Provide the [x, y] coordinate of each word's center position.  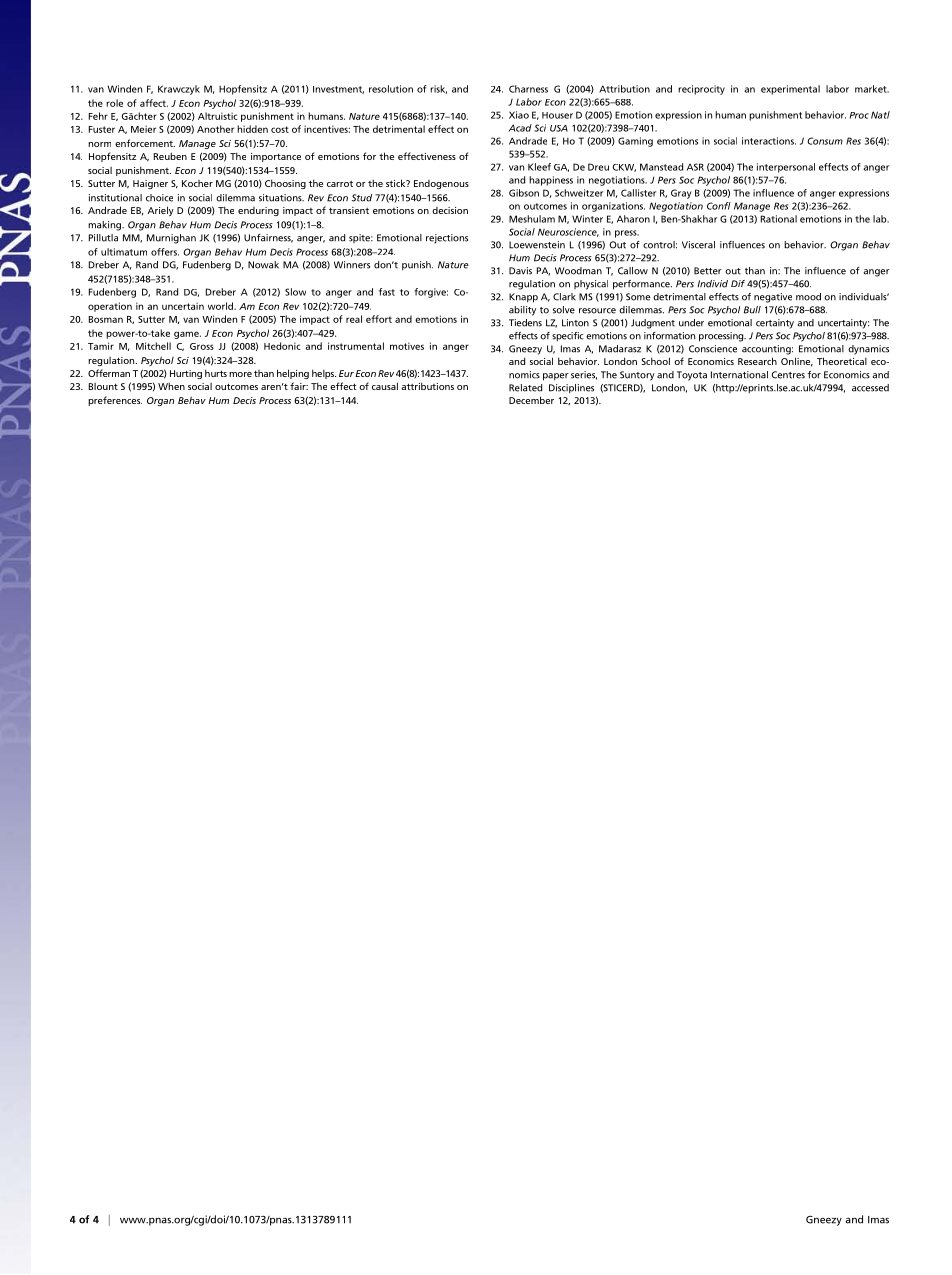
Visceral [698, 245]
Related [525, 388]
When [171, 386]
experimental [790, 90]
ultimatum [124, 252]
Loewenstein [537, 245]
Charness [528, 89]
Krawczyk [179, 90]
